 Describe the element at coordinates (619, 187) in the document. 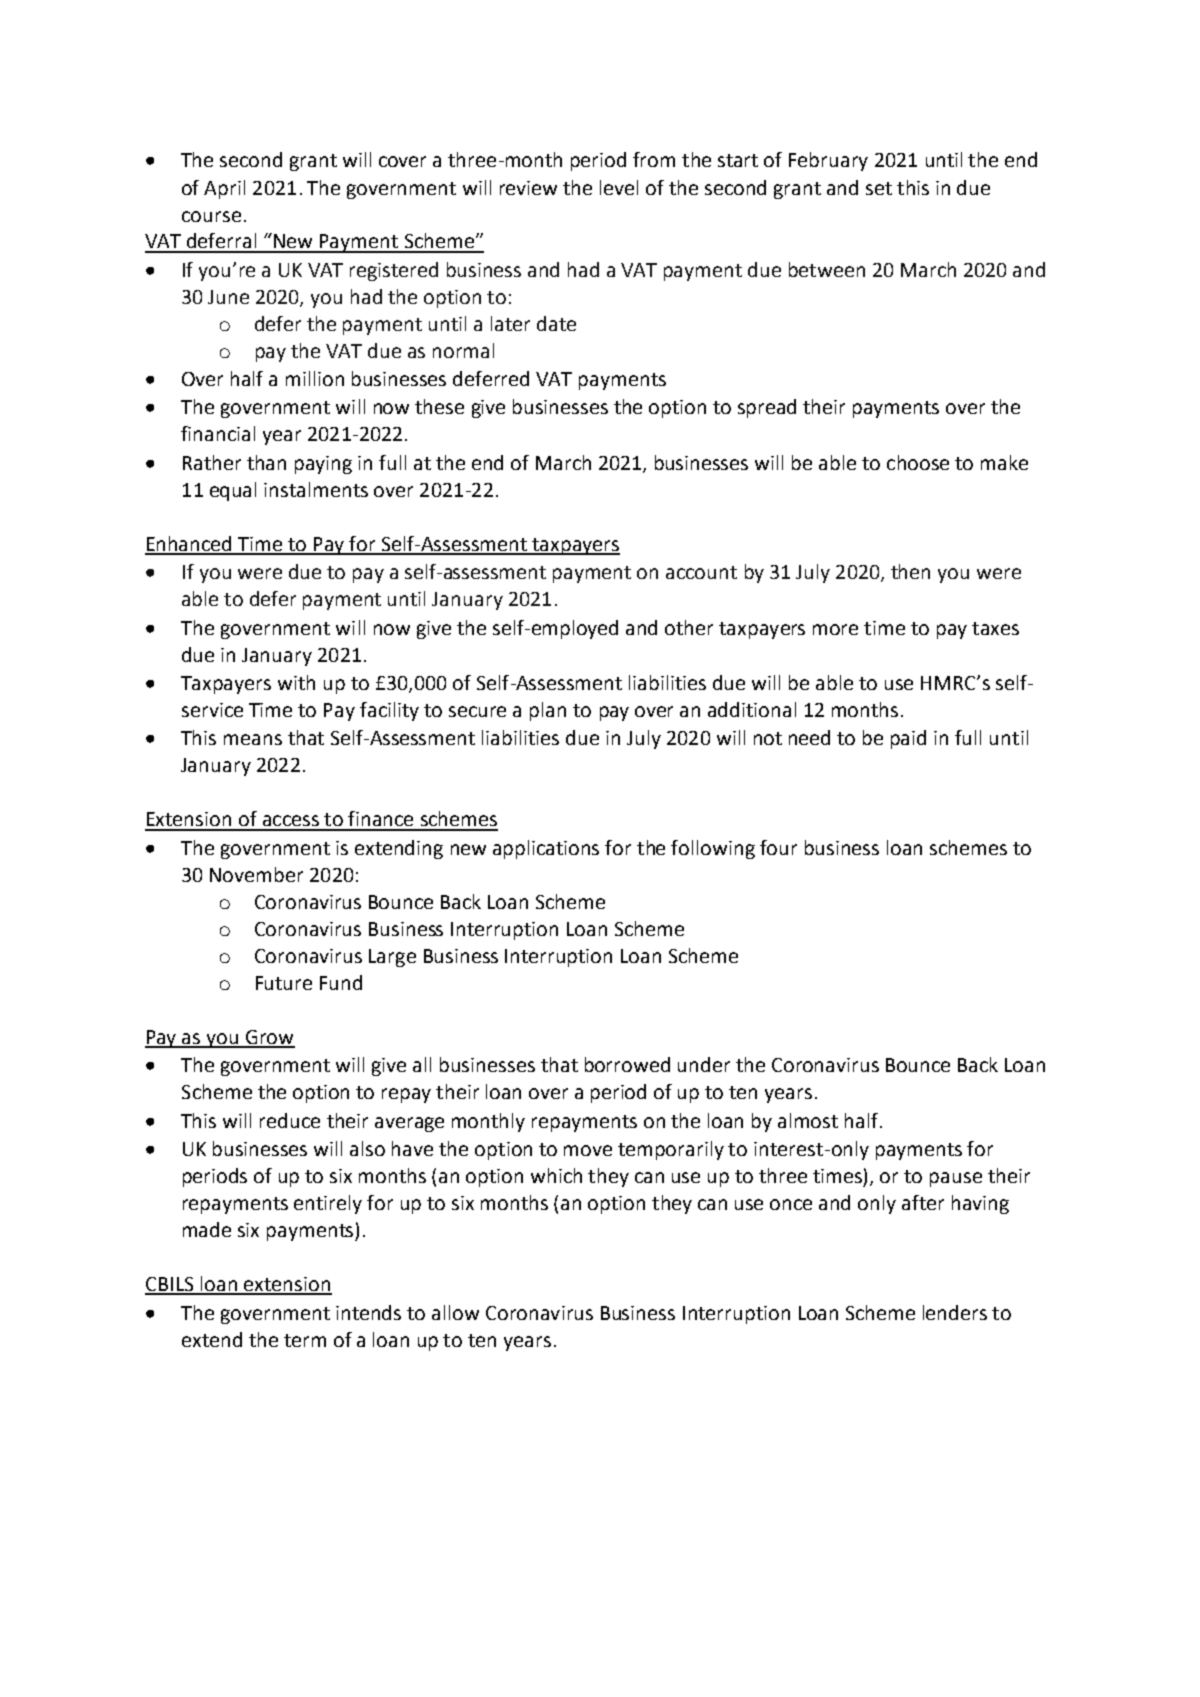

I see `level` at that location.
